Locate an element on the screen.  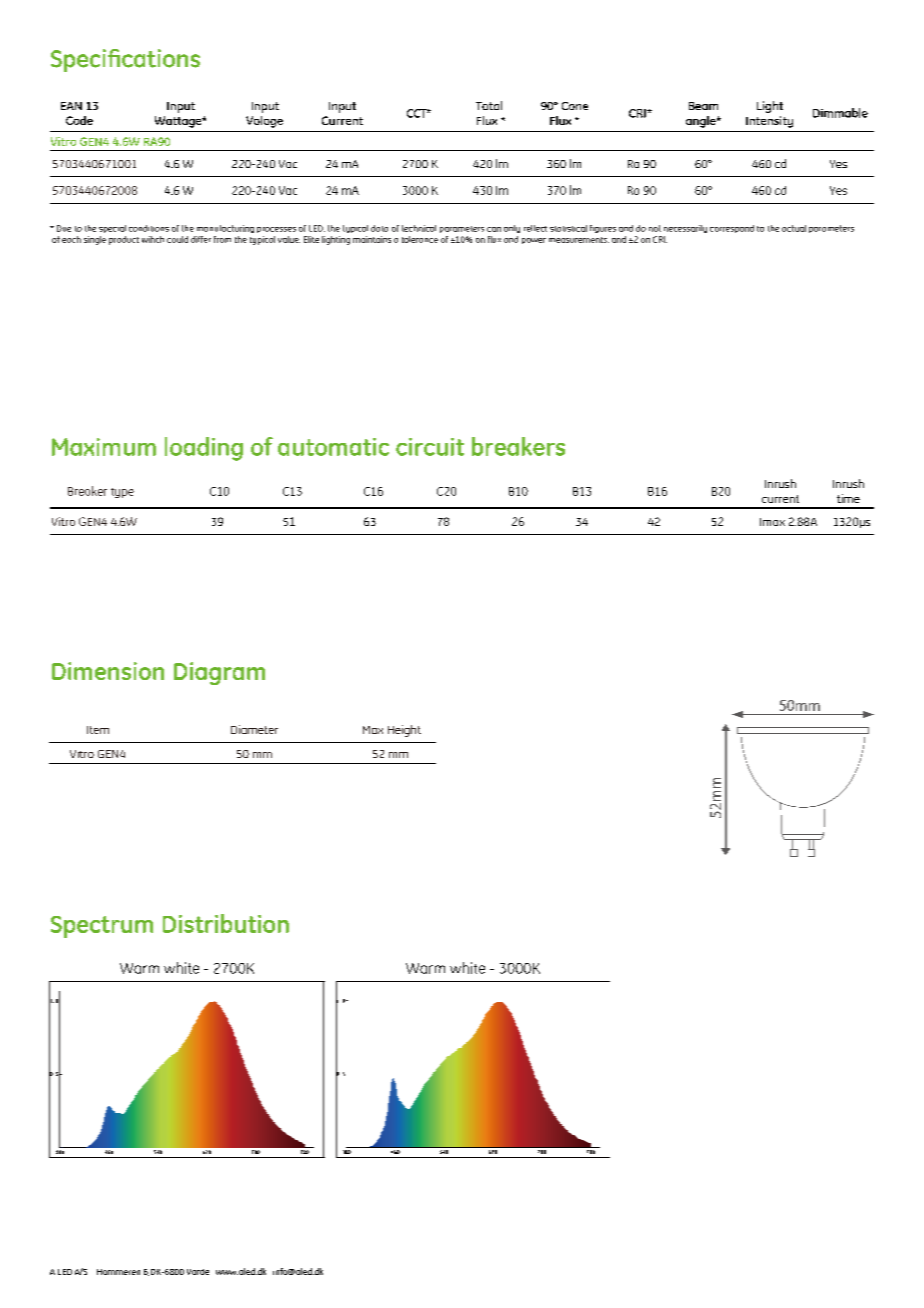
Specifications is located at coordinates (125, 60).
